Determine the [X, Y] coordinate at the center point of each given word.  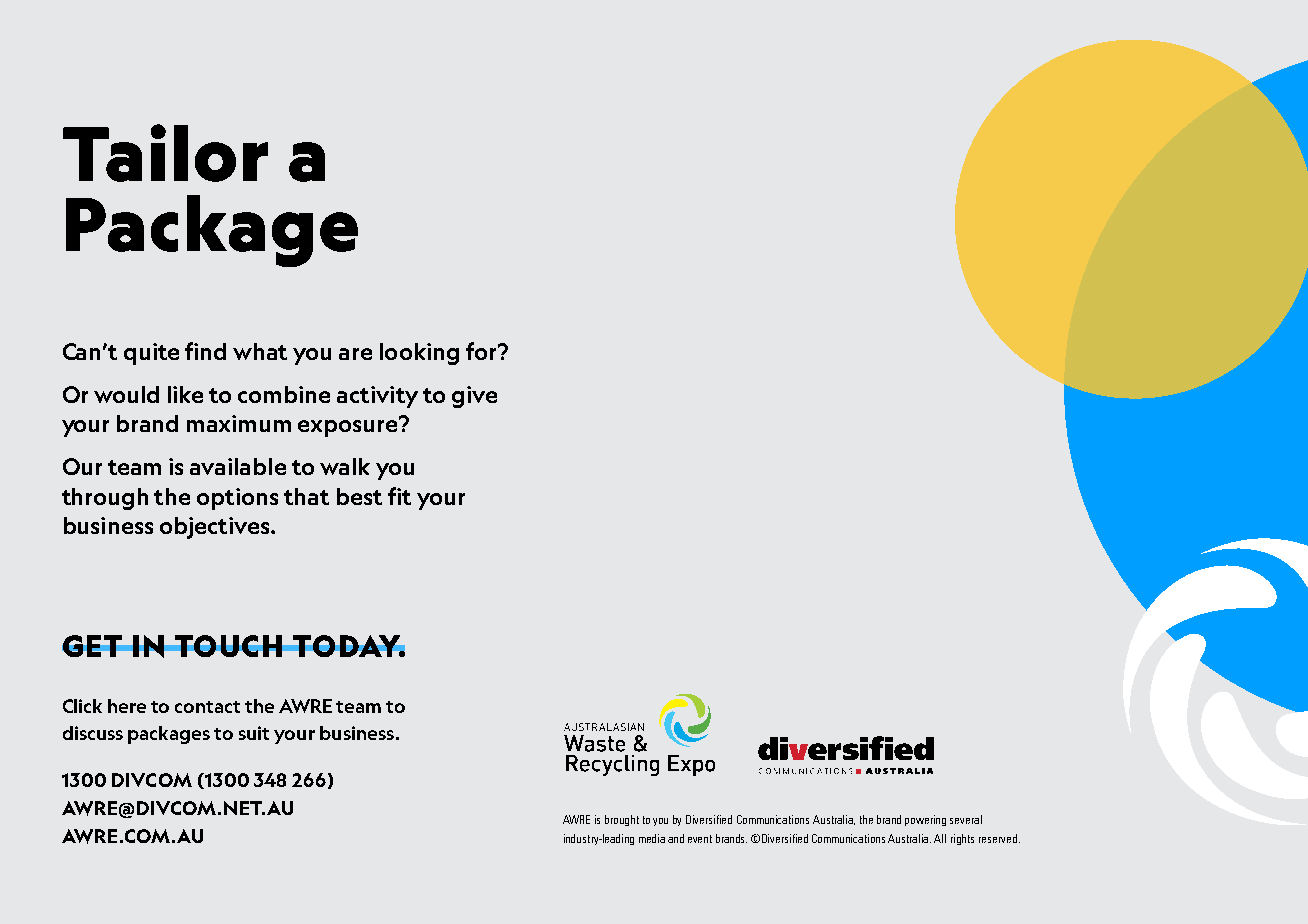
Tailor [165, 153]
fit [399, 496]
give [474, 397]
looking [419, 354]
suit [254, 733]
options [237, 499]
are [355, 354]
